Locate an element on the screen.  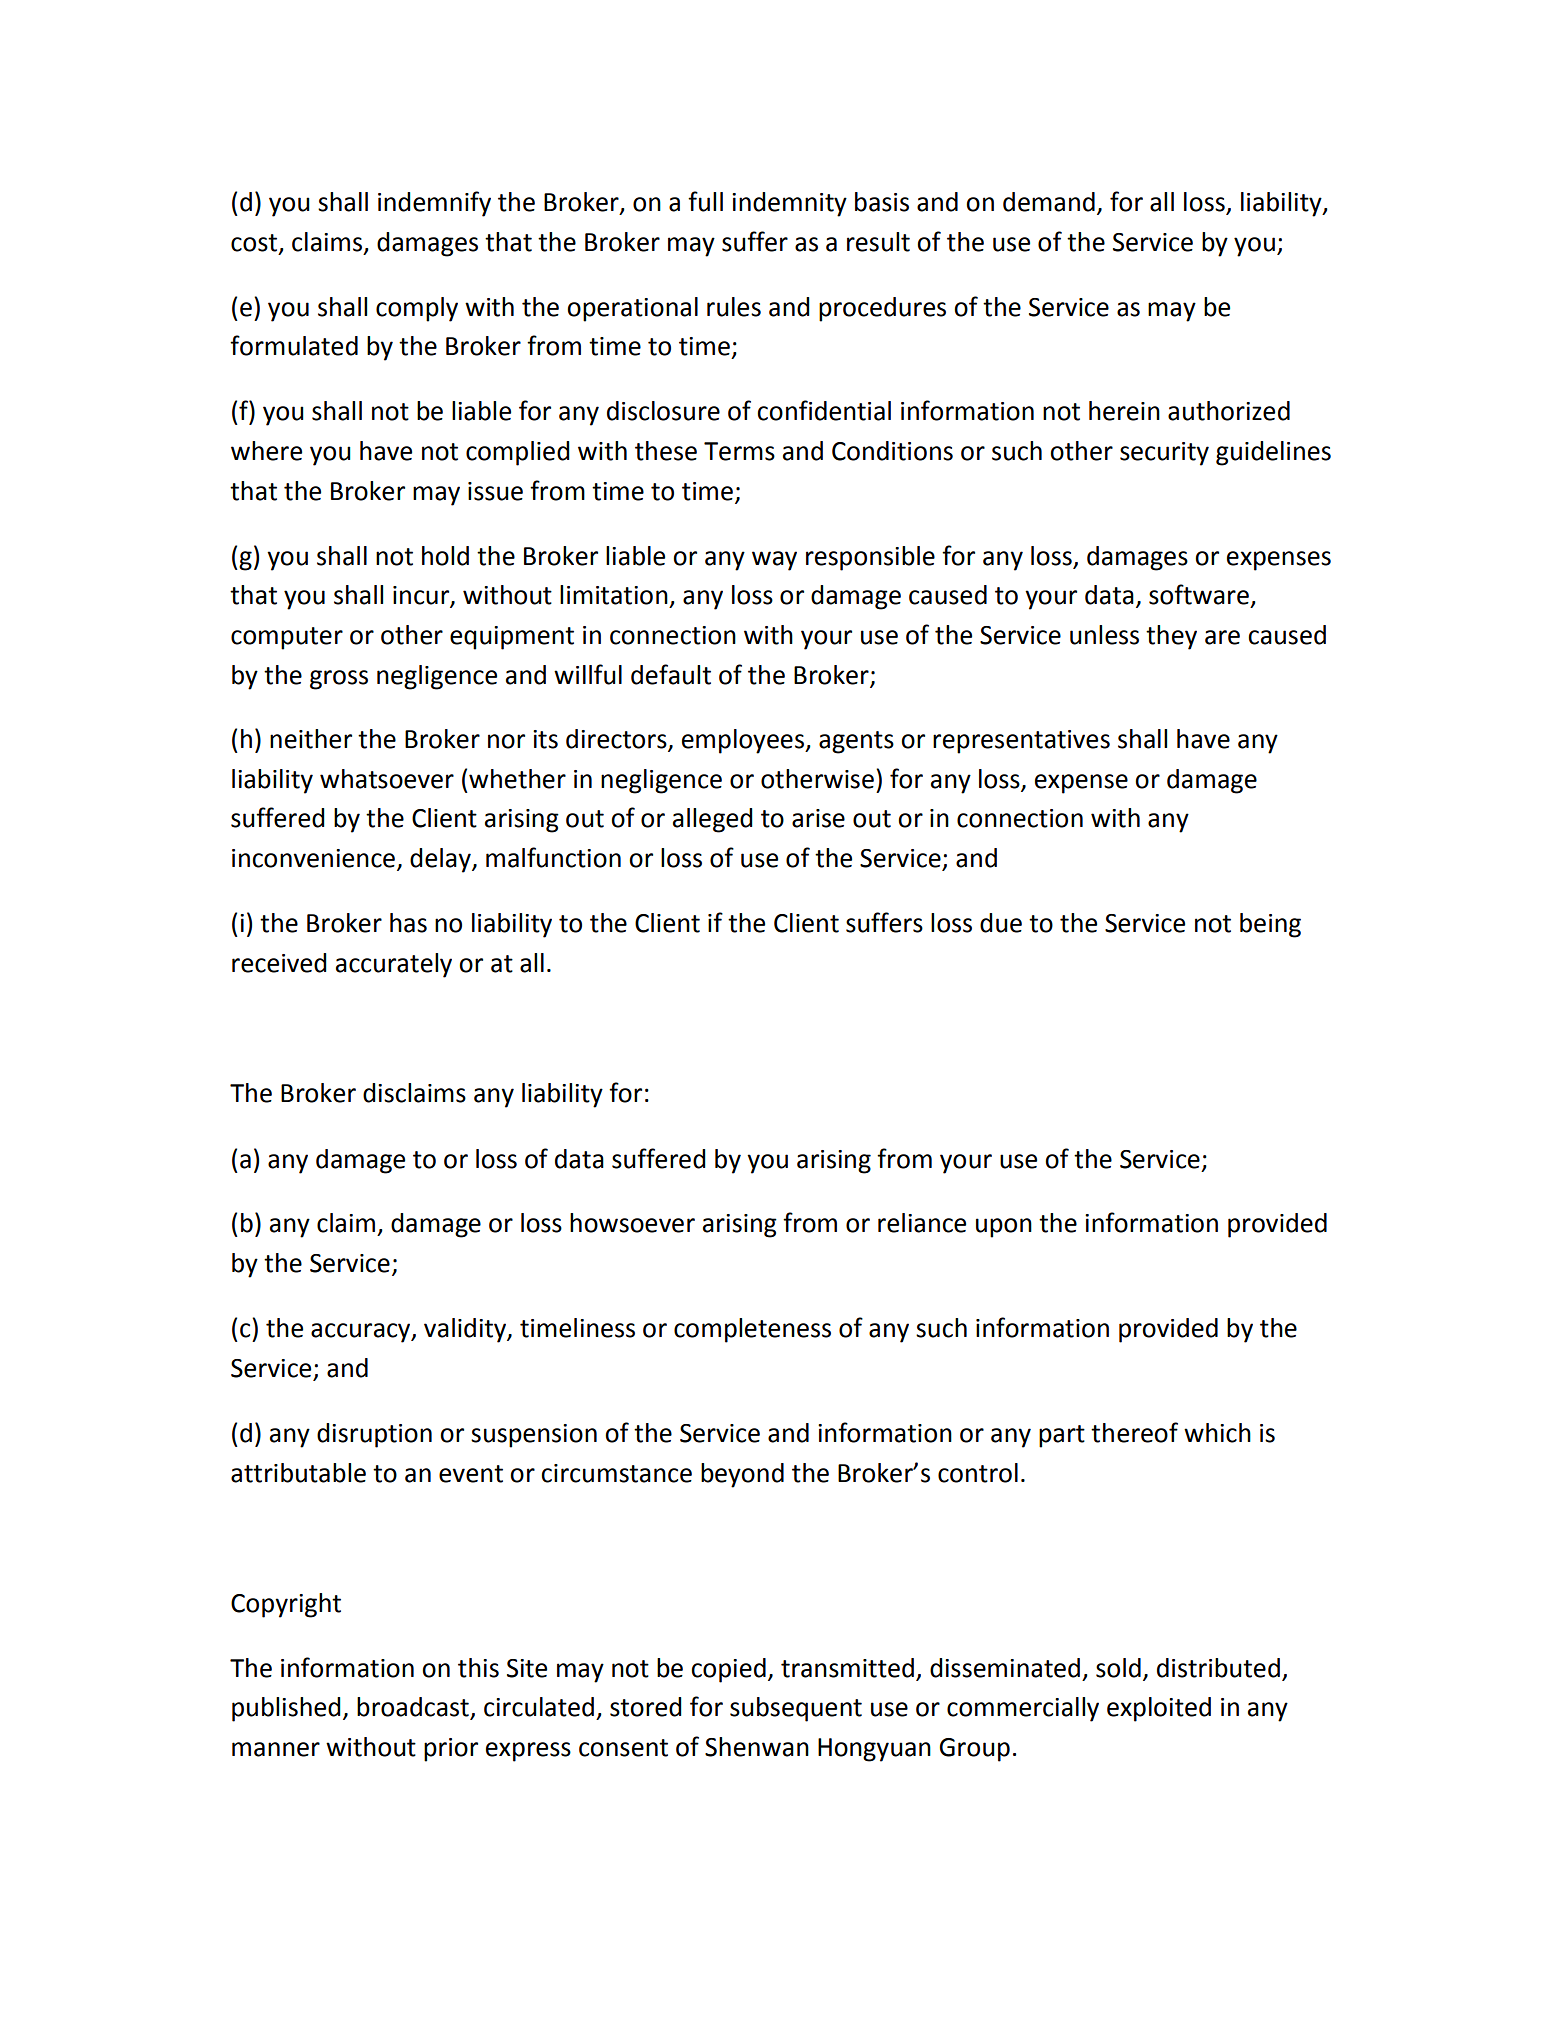
employees is located at coordinates (744, 741).
